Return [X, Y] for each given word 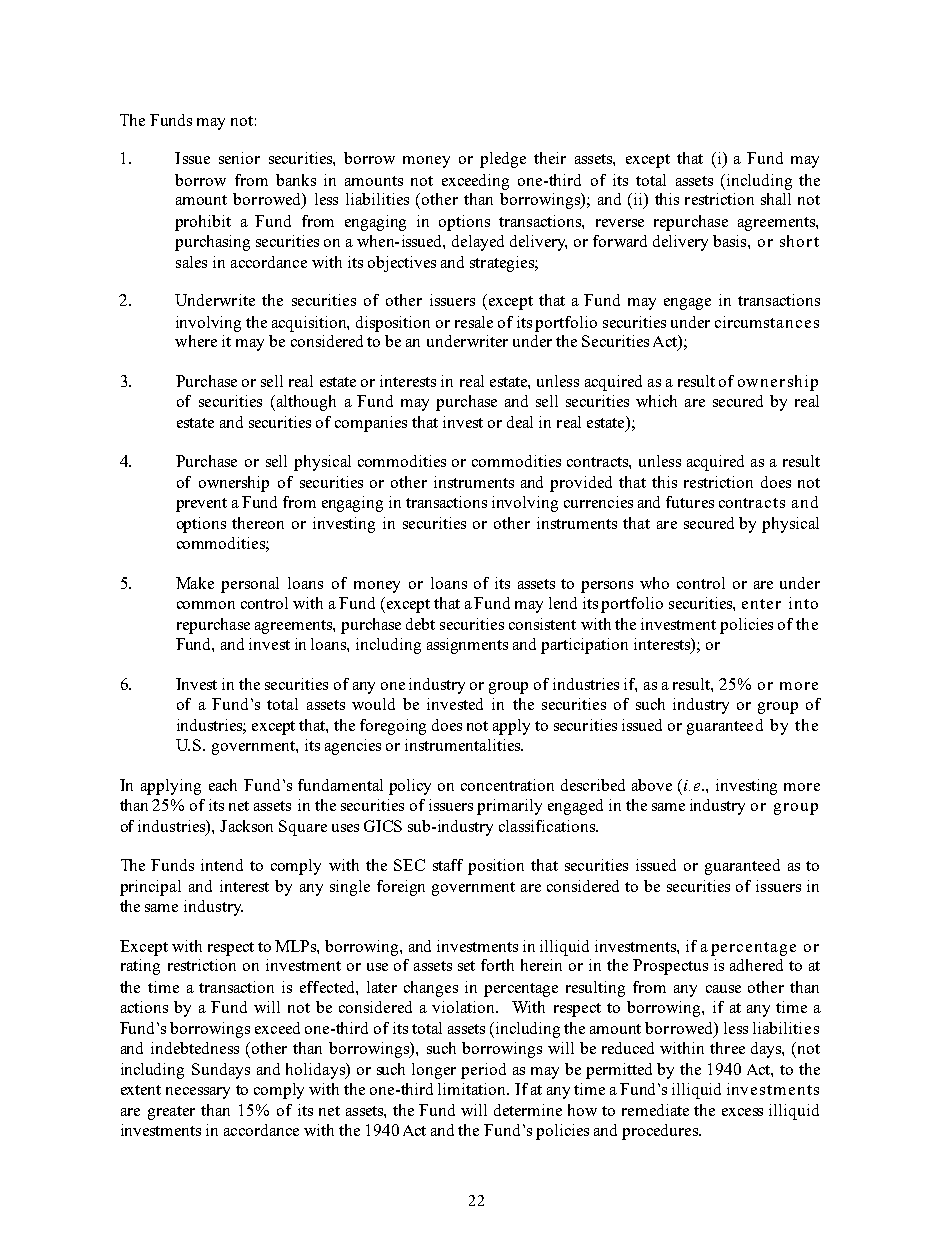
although [305, 403]
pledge [503, 160]
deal [520, 422]
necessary [198, 1093]
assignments [467, 646]
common [206, 605]
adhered [756, 965]
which [656, 401]
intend [222, 865]
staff [448, 865]
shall [776, 199]
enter [761, 604]
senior [239, 158]
